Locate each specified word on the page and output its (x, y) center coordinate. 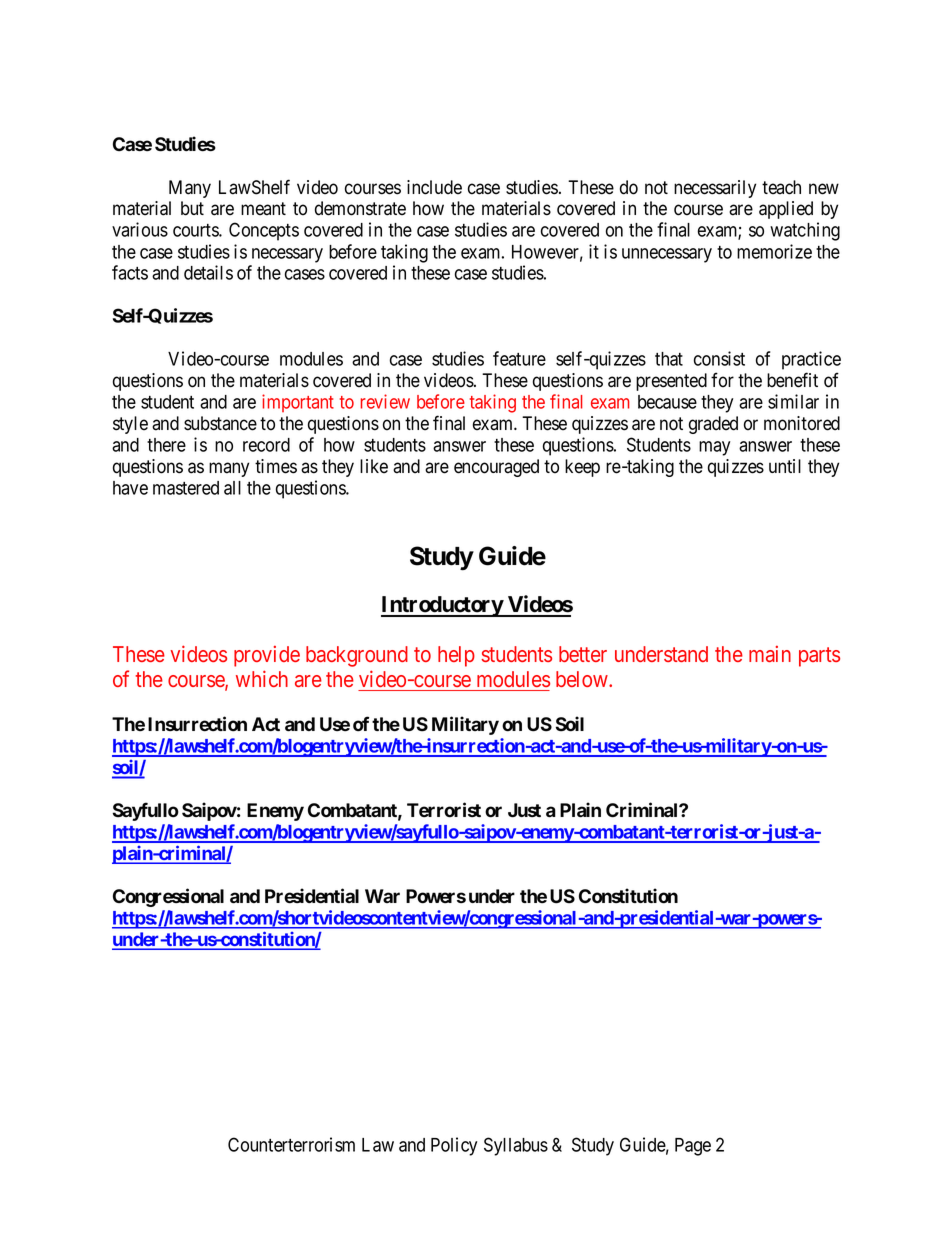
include (434, 187)
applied (786, 210)
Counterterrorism (291, 1144)
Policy (454, 1146)
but (192, 208)
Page (693, 1147)
